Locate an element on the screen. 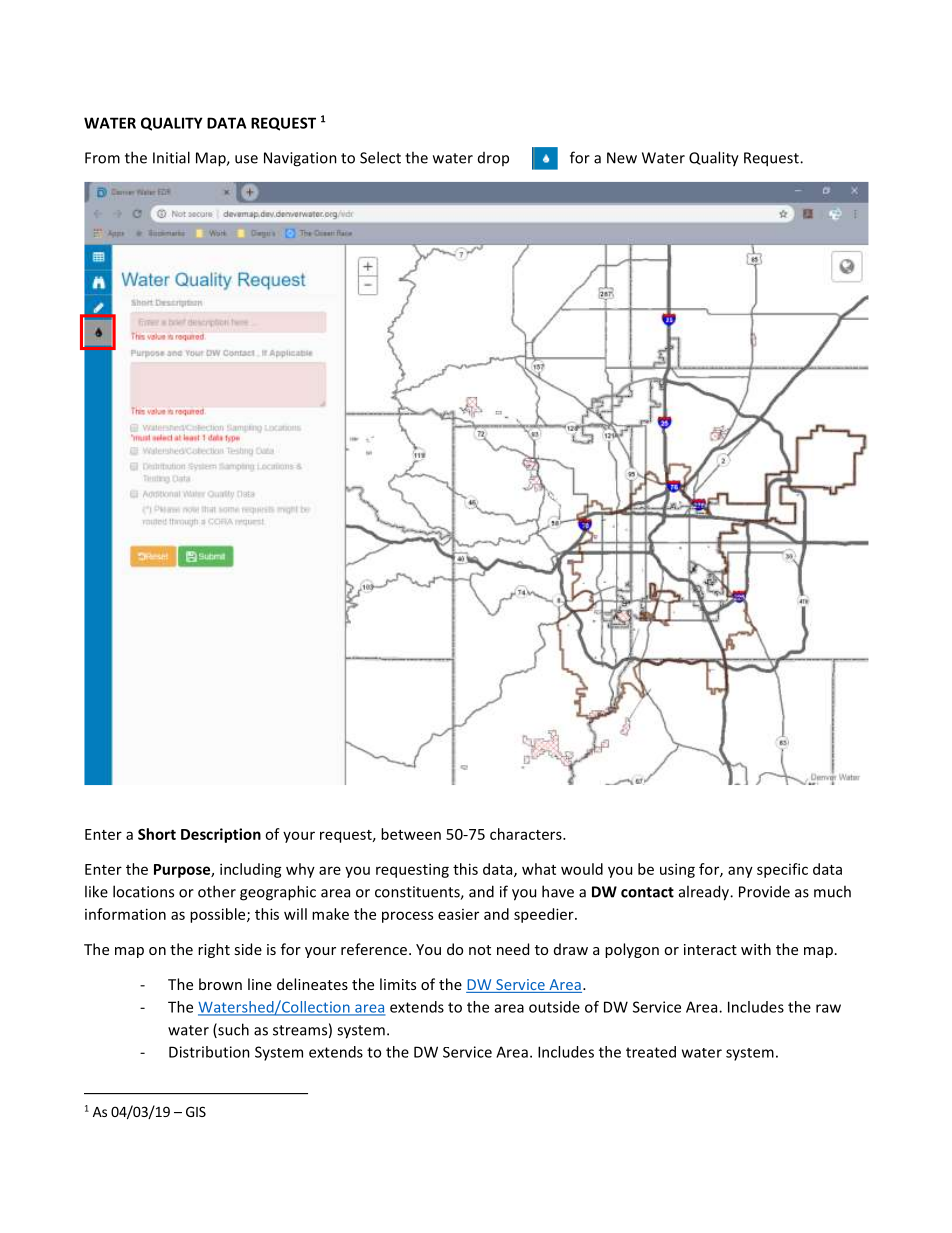  Select is located at coordinates (380, 157).
